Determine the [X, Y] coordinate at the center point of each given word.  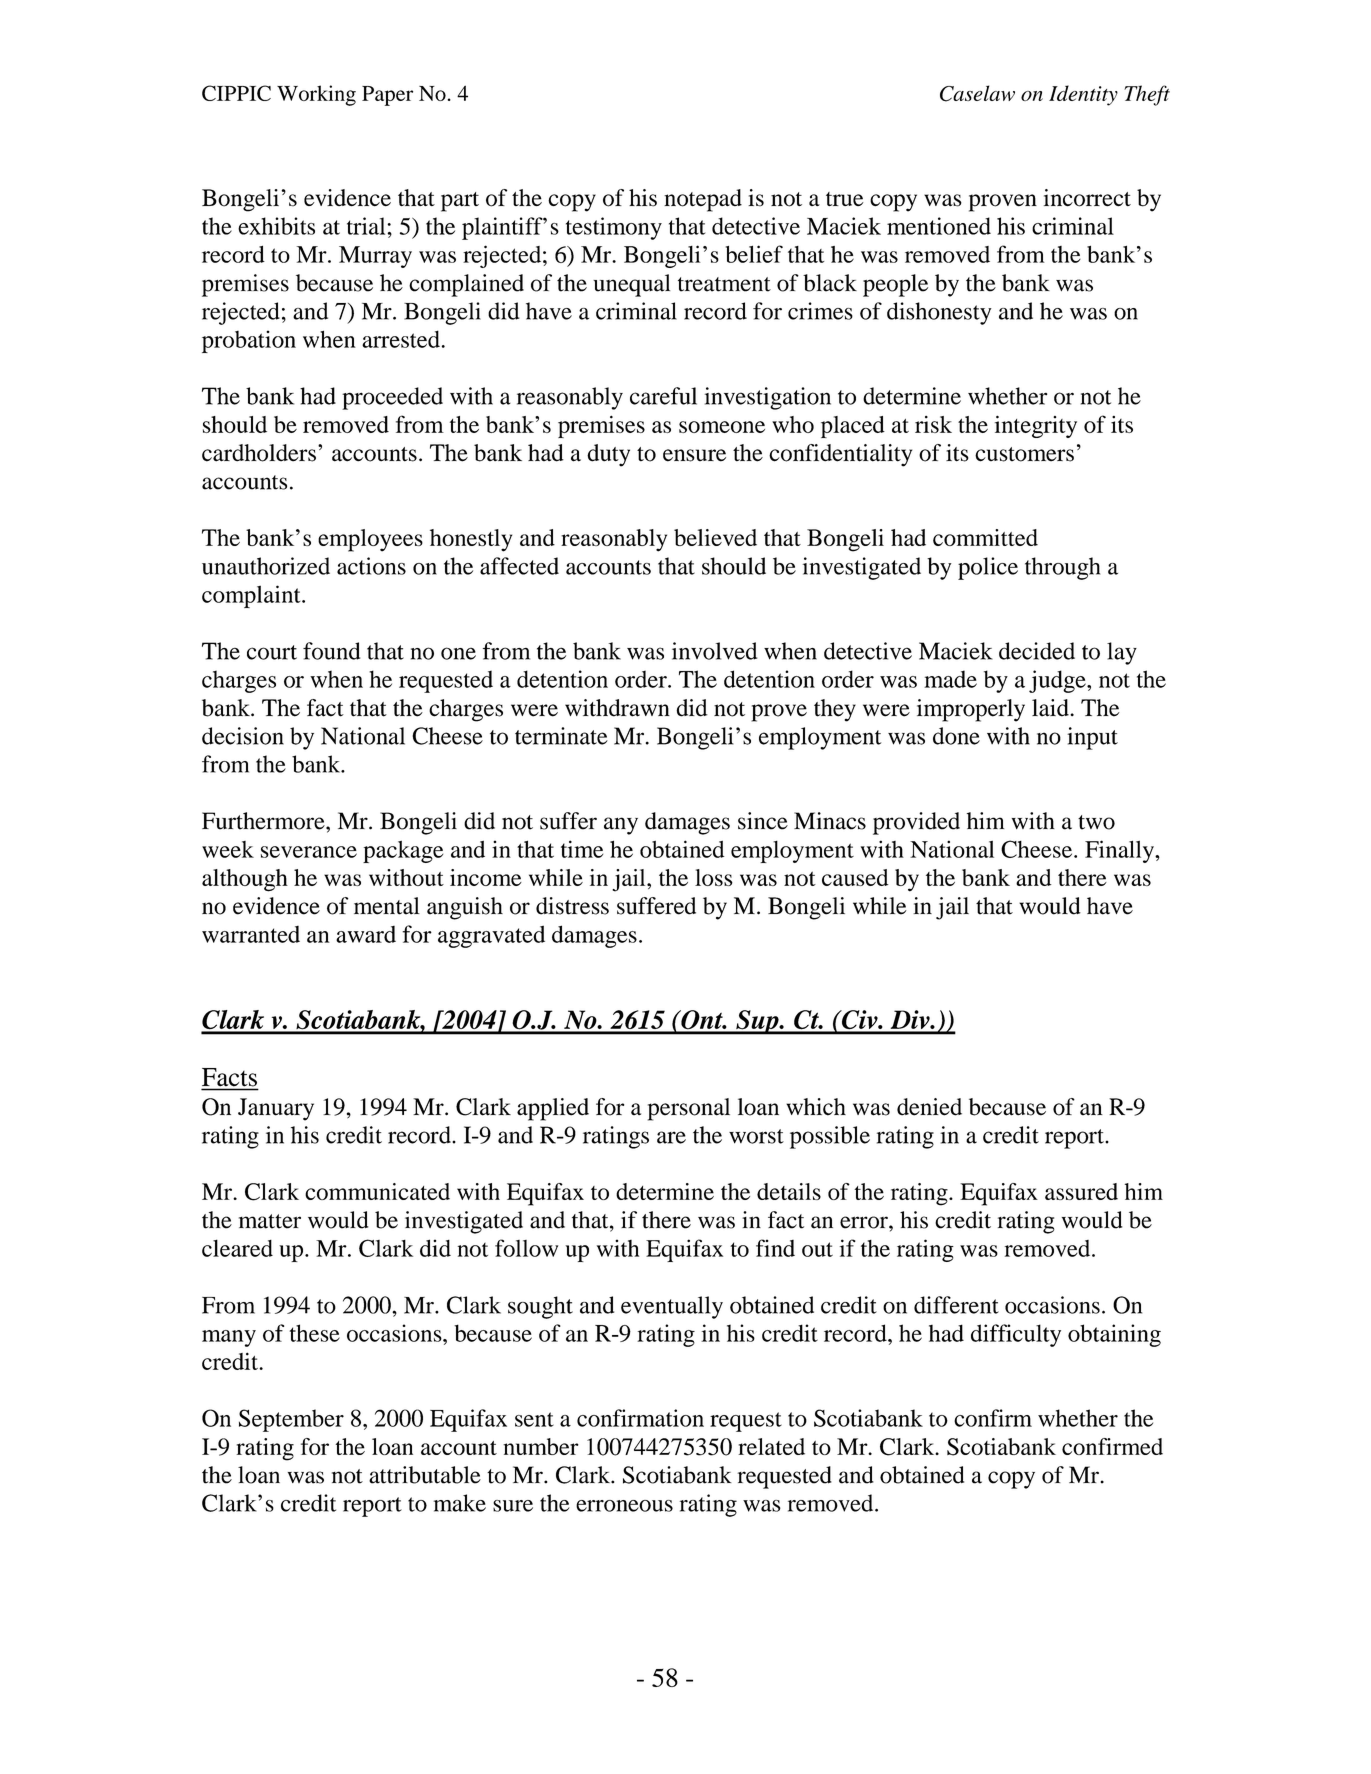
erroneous [624, 1506]
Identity [1083, 95]
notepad [703, 200]
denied [929, 1107]
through [1062, 568]
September [291, 1420]
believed [715, 537]
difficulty [1016, 1335]
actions [371, 566]
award [366, 934]
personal [689, 1109]
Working [316, 95]
